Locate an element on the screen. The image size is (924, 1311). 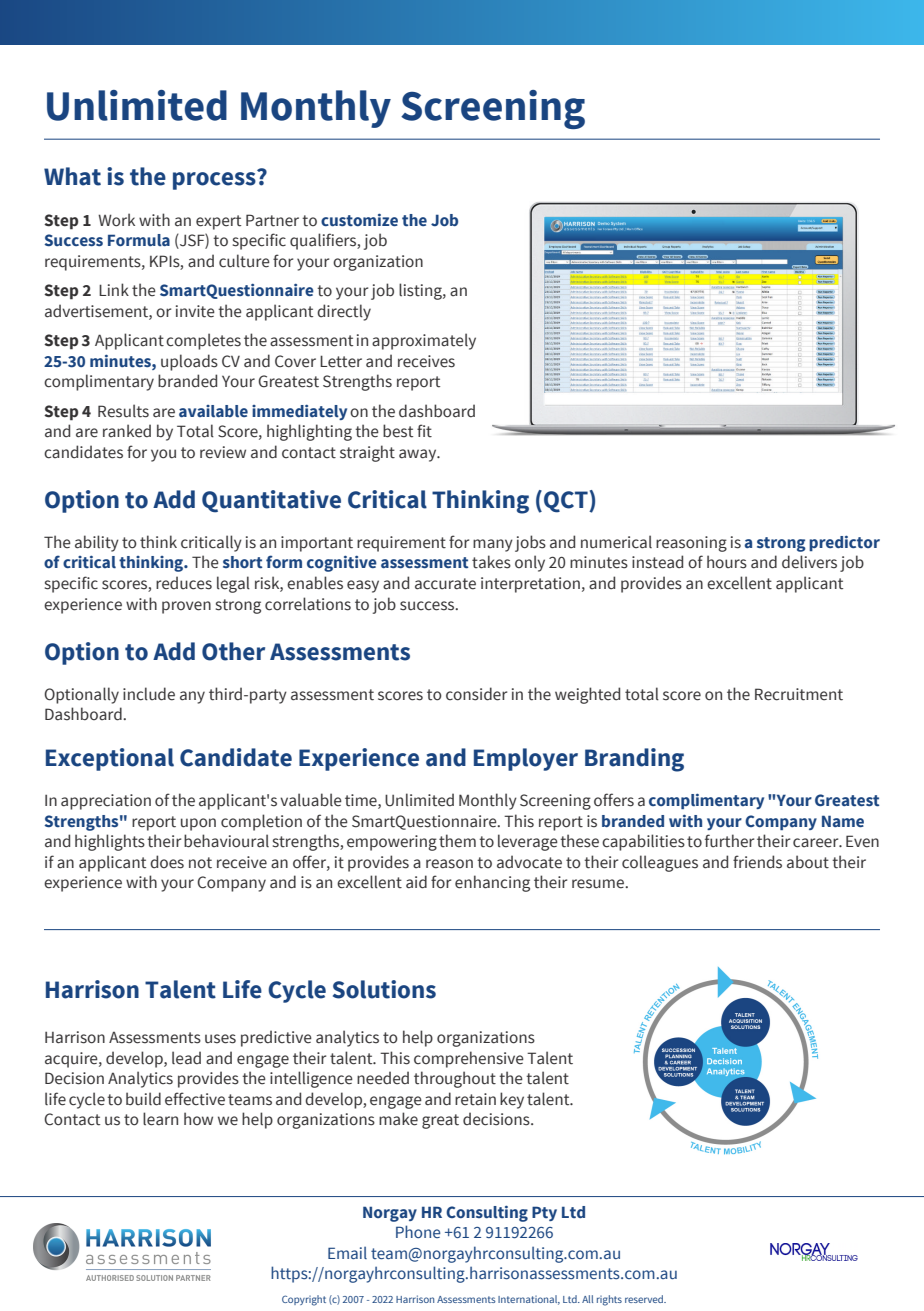
friends is located at coordinates (757, 862).
